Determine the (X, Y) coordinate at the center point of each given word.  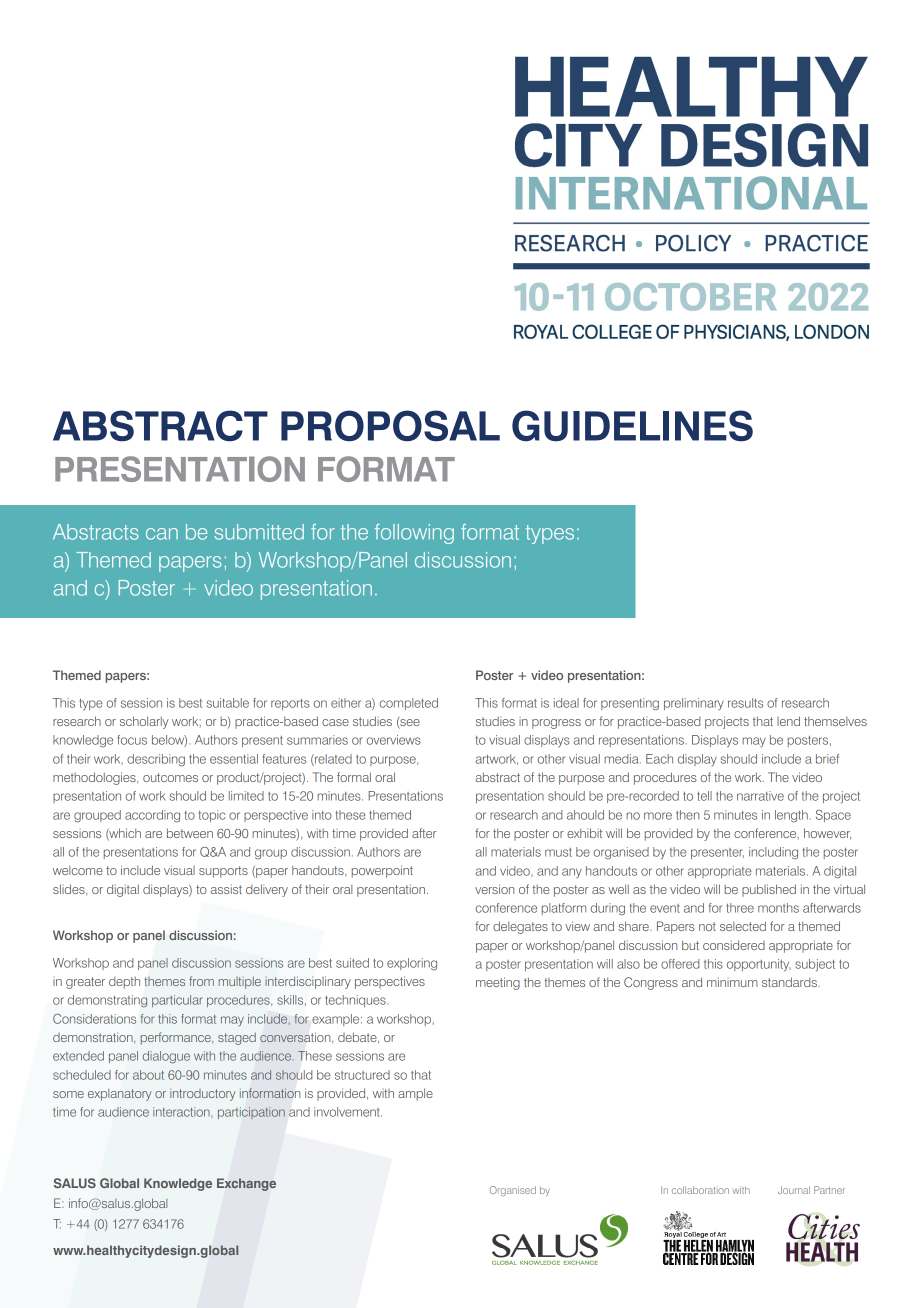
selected (743, 926)
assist (226, 889)
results (745, 703)
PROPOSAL (390, 426)
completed (409, 704)
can (162, 534)
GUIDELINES (632, 426)
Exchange (246, 1184)
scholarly (144, 722)
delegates (520, 927)
